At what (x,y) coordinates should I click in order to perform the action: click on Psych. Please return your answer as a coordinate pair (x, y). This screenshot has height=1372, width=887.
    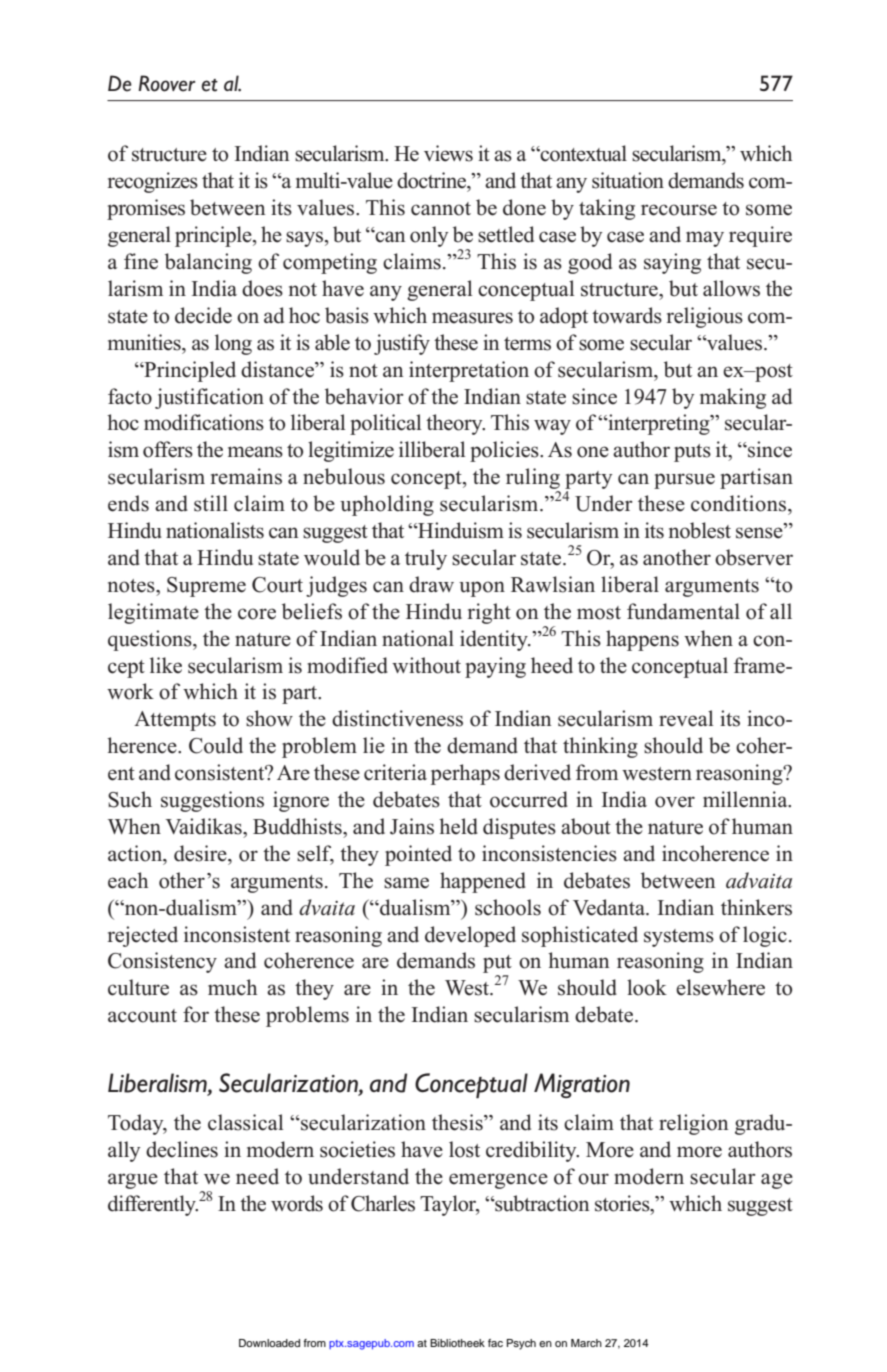
    Looking at the image, I should click on (521, 1344).
